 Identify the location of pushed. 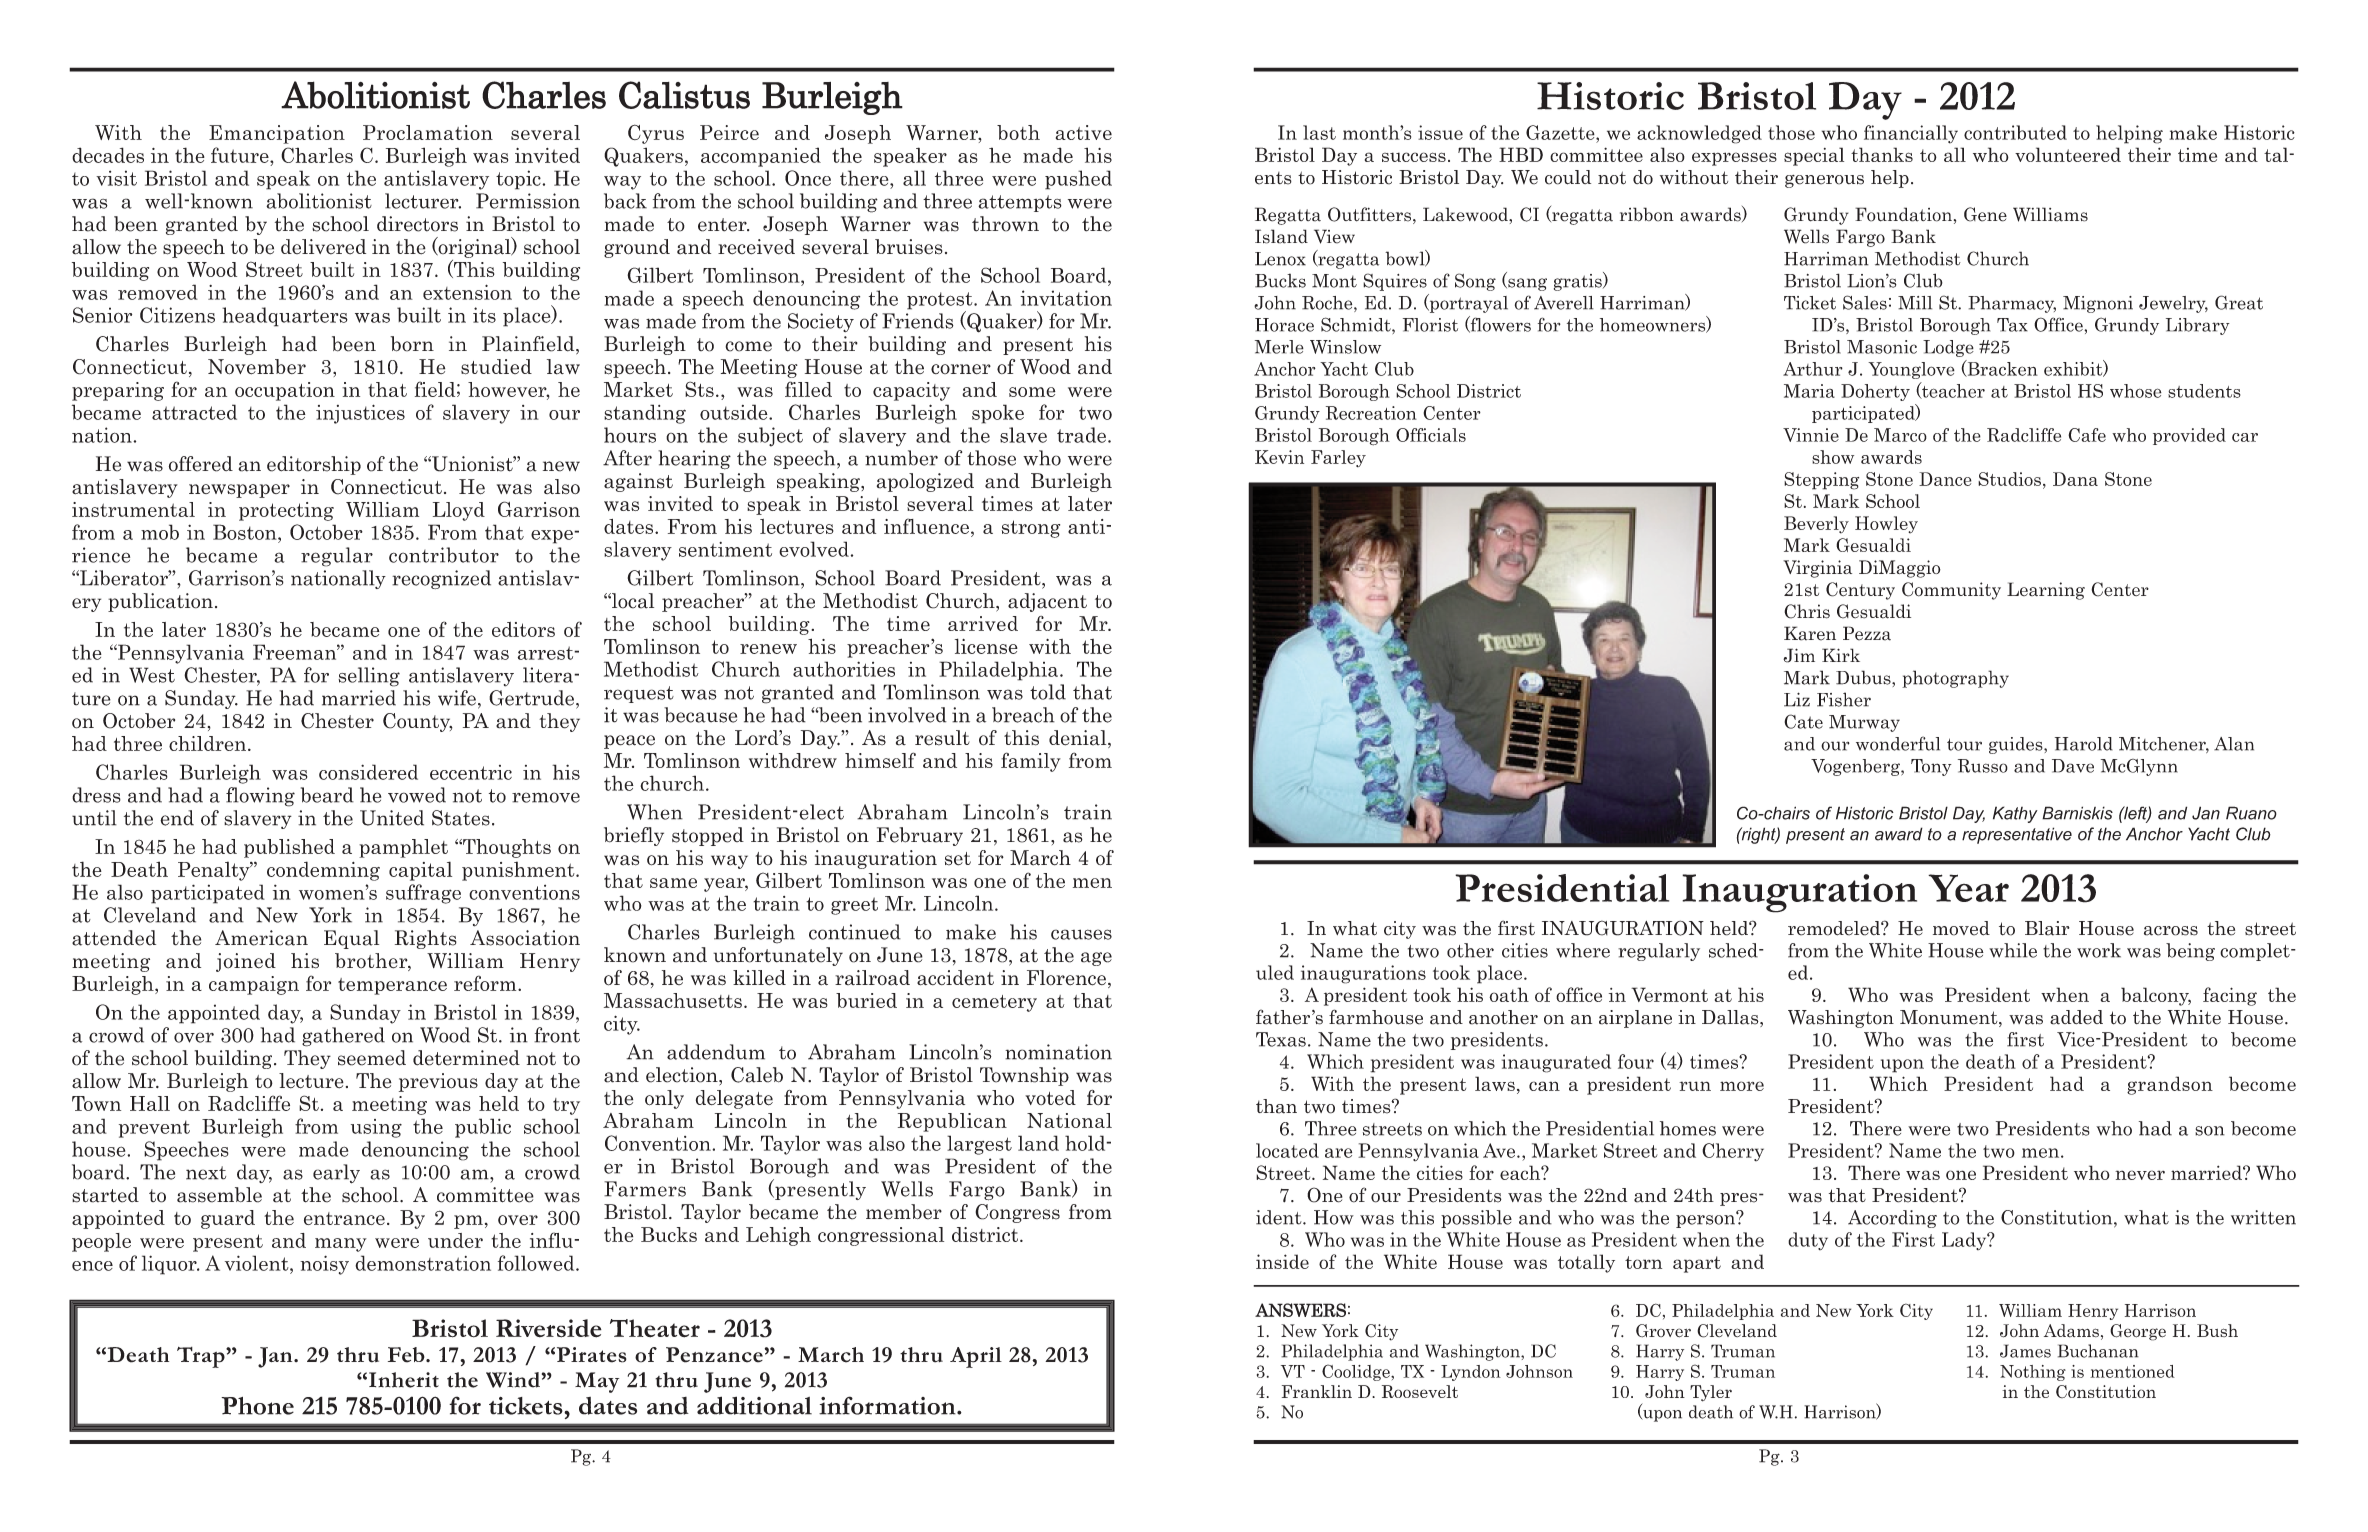
(1078, 180).
